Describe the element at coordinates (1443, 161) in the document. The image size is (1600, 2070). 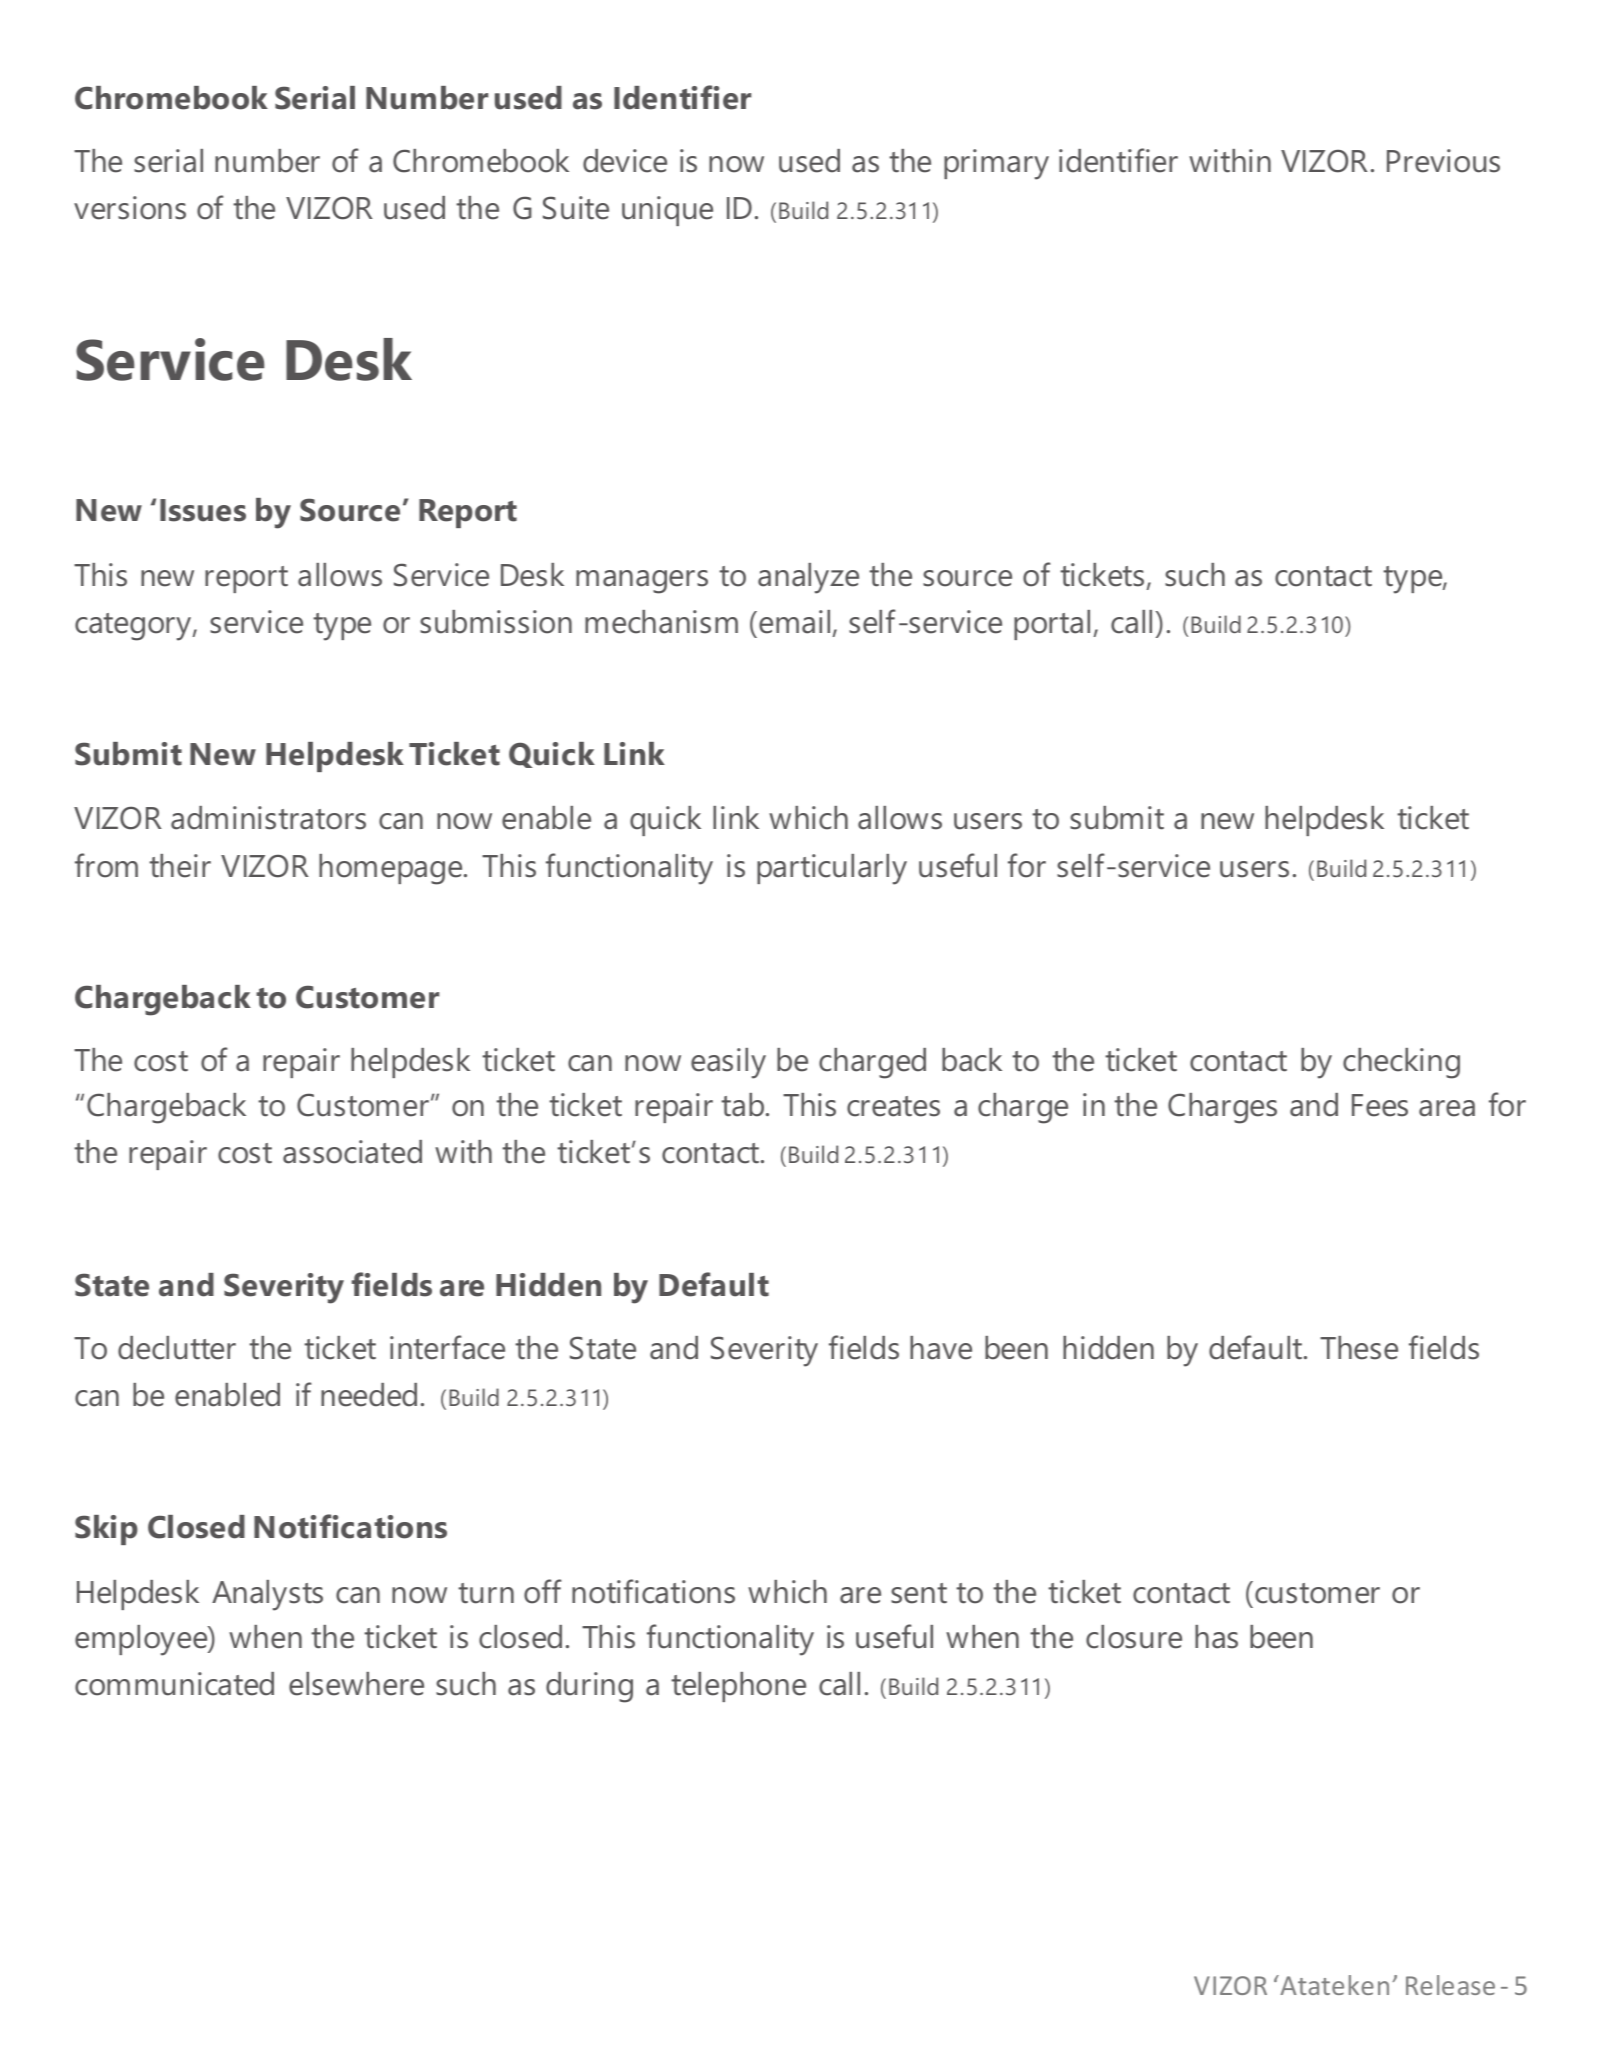
I see `Previous` at that location.
